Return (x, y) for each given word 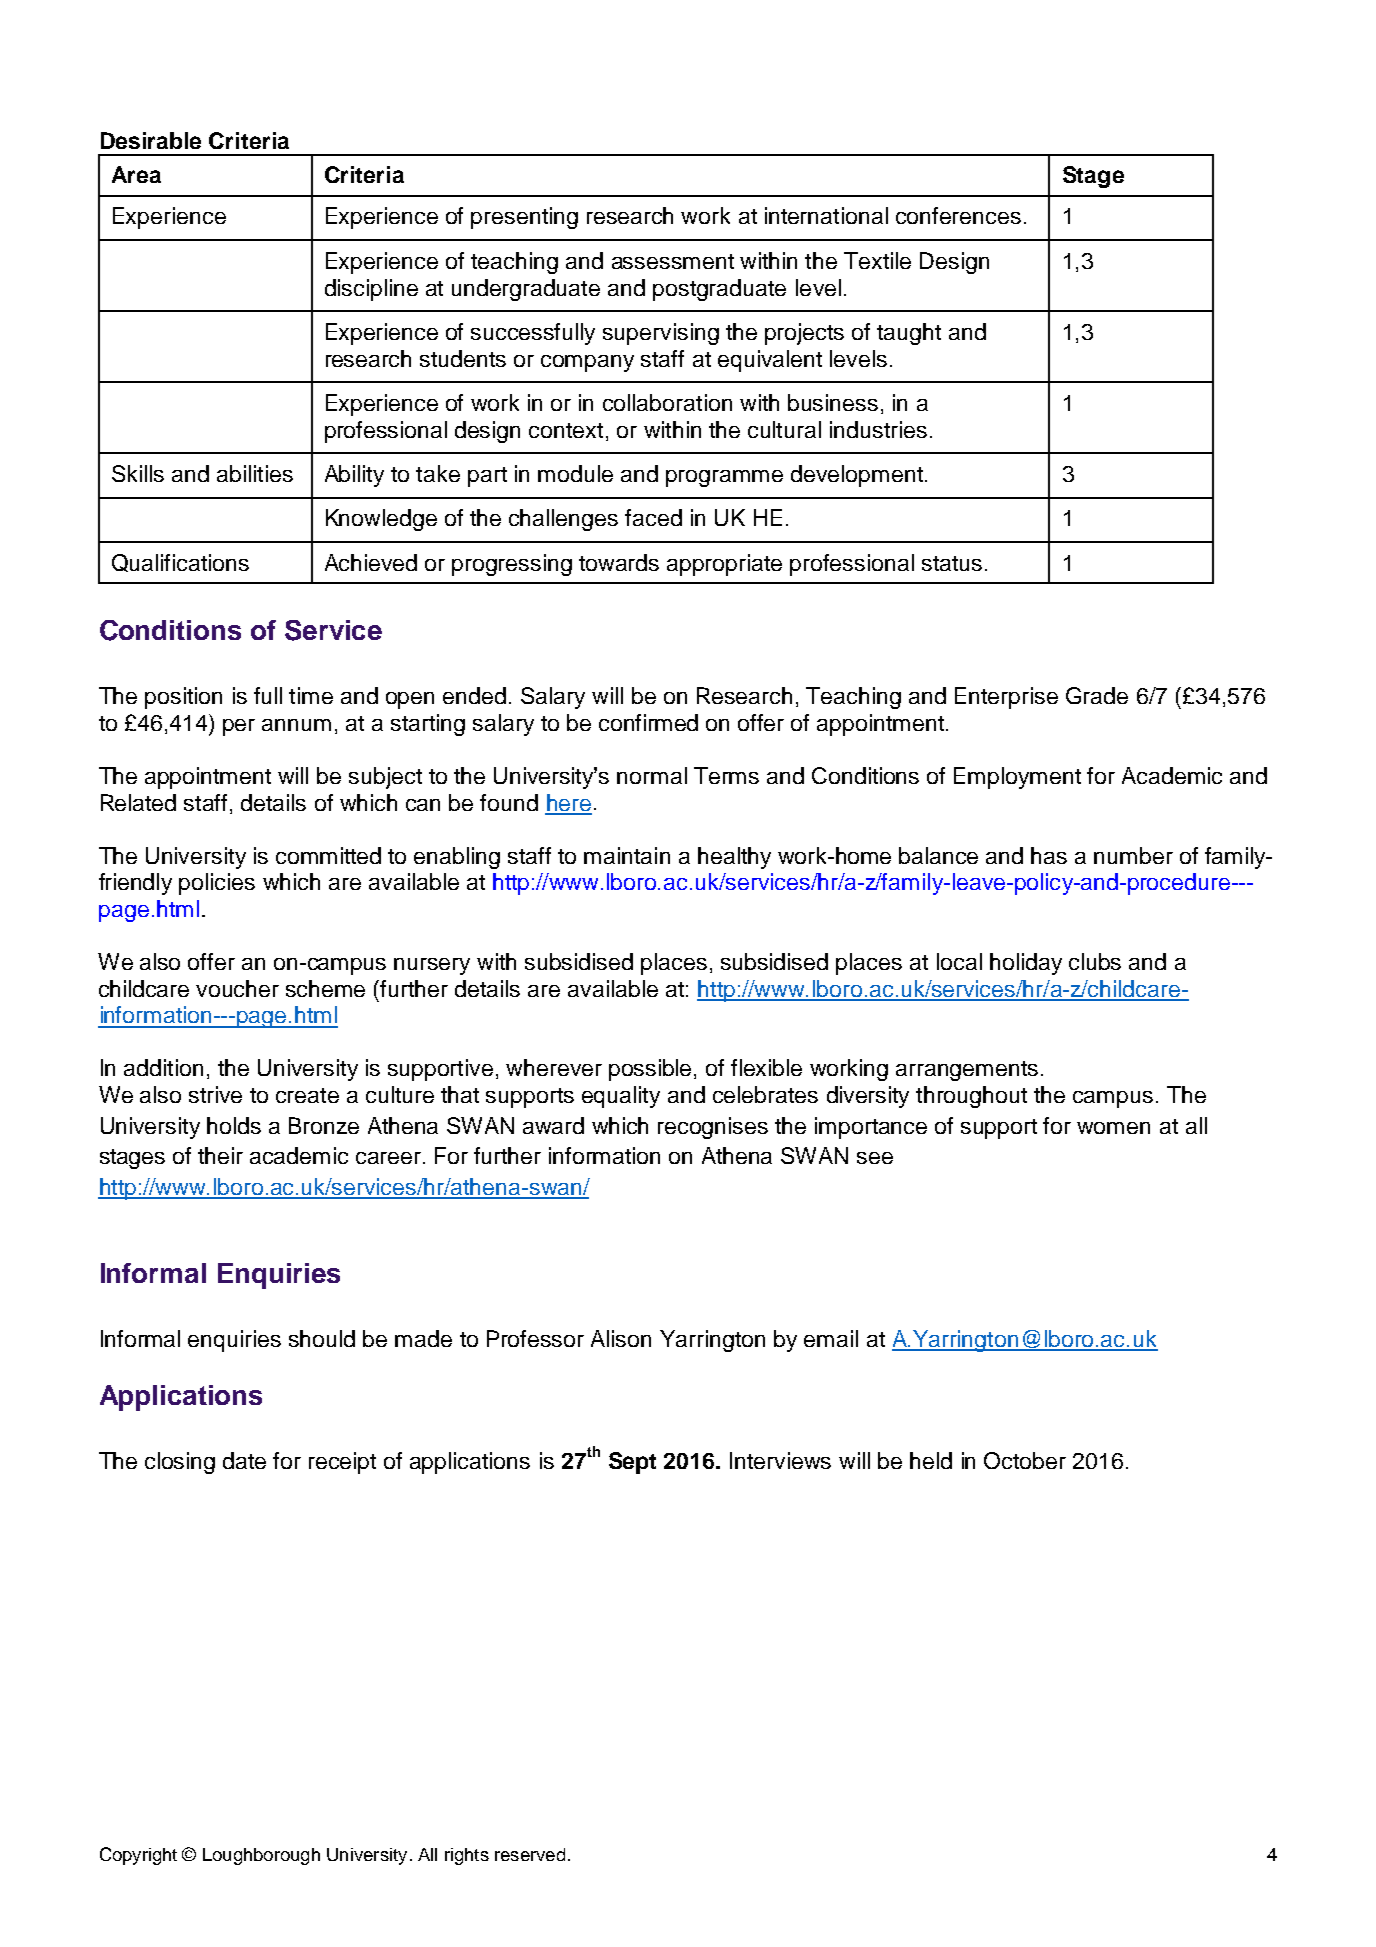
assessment (673, 261)
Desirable (151, 140)
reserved (530, 1854)
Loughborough (261, 1856)
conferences (958, 215)
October (1025, 1460)
